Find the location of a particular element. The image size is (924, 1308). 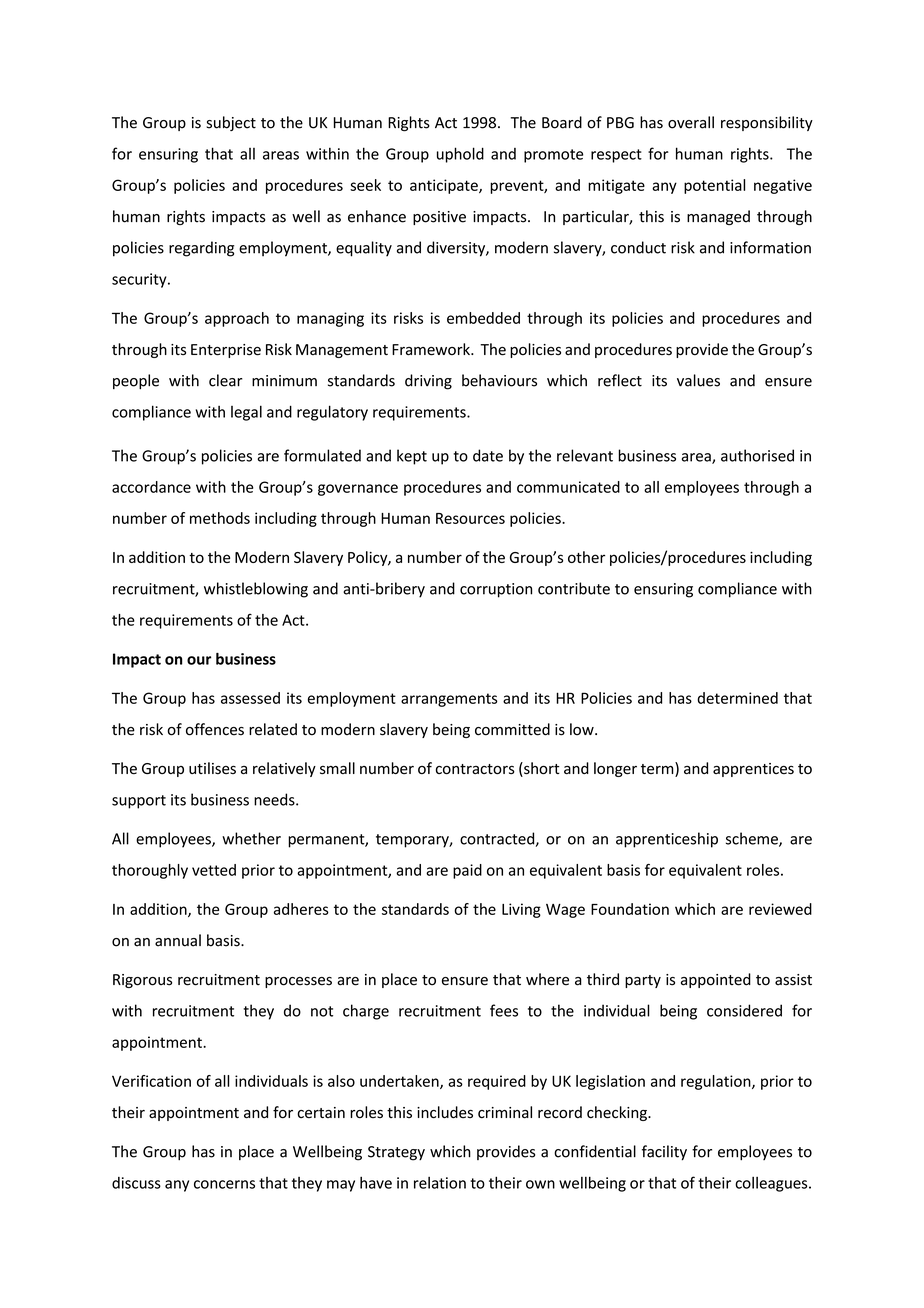

concerns is located at coordinates (224, 1184).
